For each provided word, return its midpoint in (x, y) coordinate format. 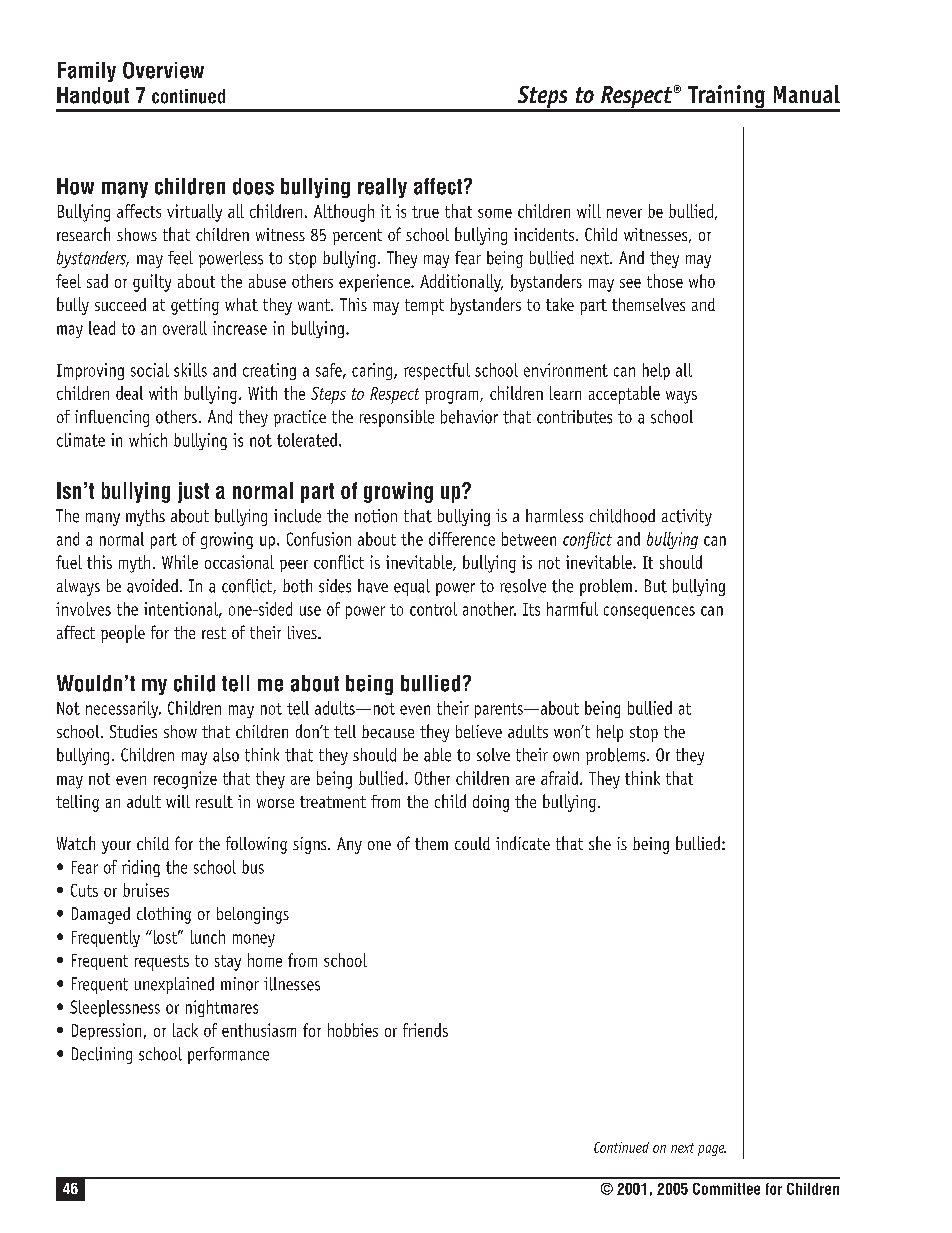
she (600, 843)
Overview (163, 70)
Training (726, 98)
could (472, 843)
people (123, 634)
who (702, 281)
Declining (102, 1055)
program (451, 397)
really (382, 188)
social (150, 370)
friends (425, 1030)
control (433, 609)
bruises (146, 890)
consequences (649, 612)
